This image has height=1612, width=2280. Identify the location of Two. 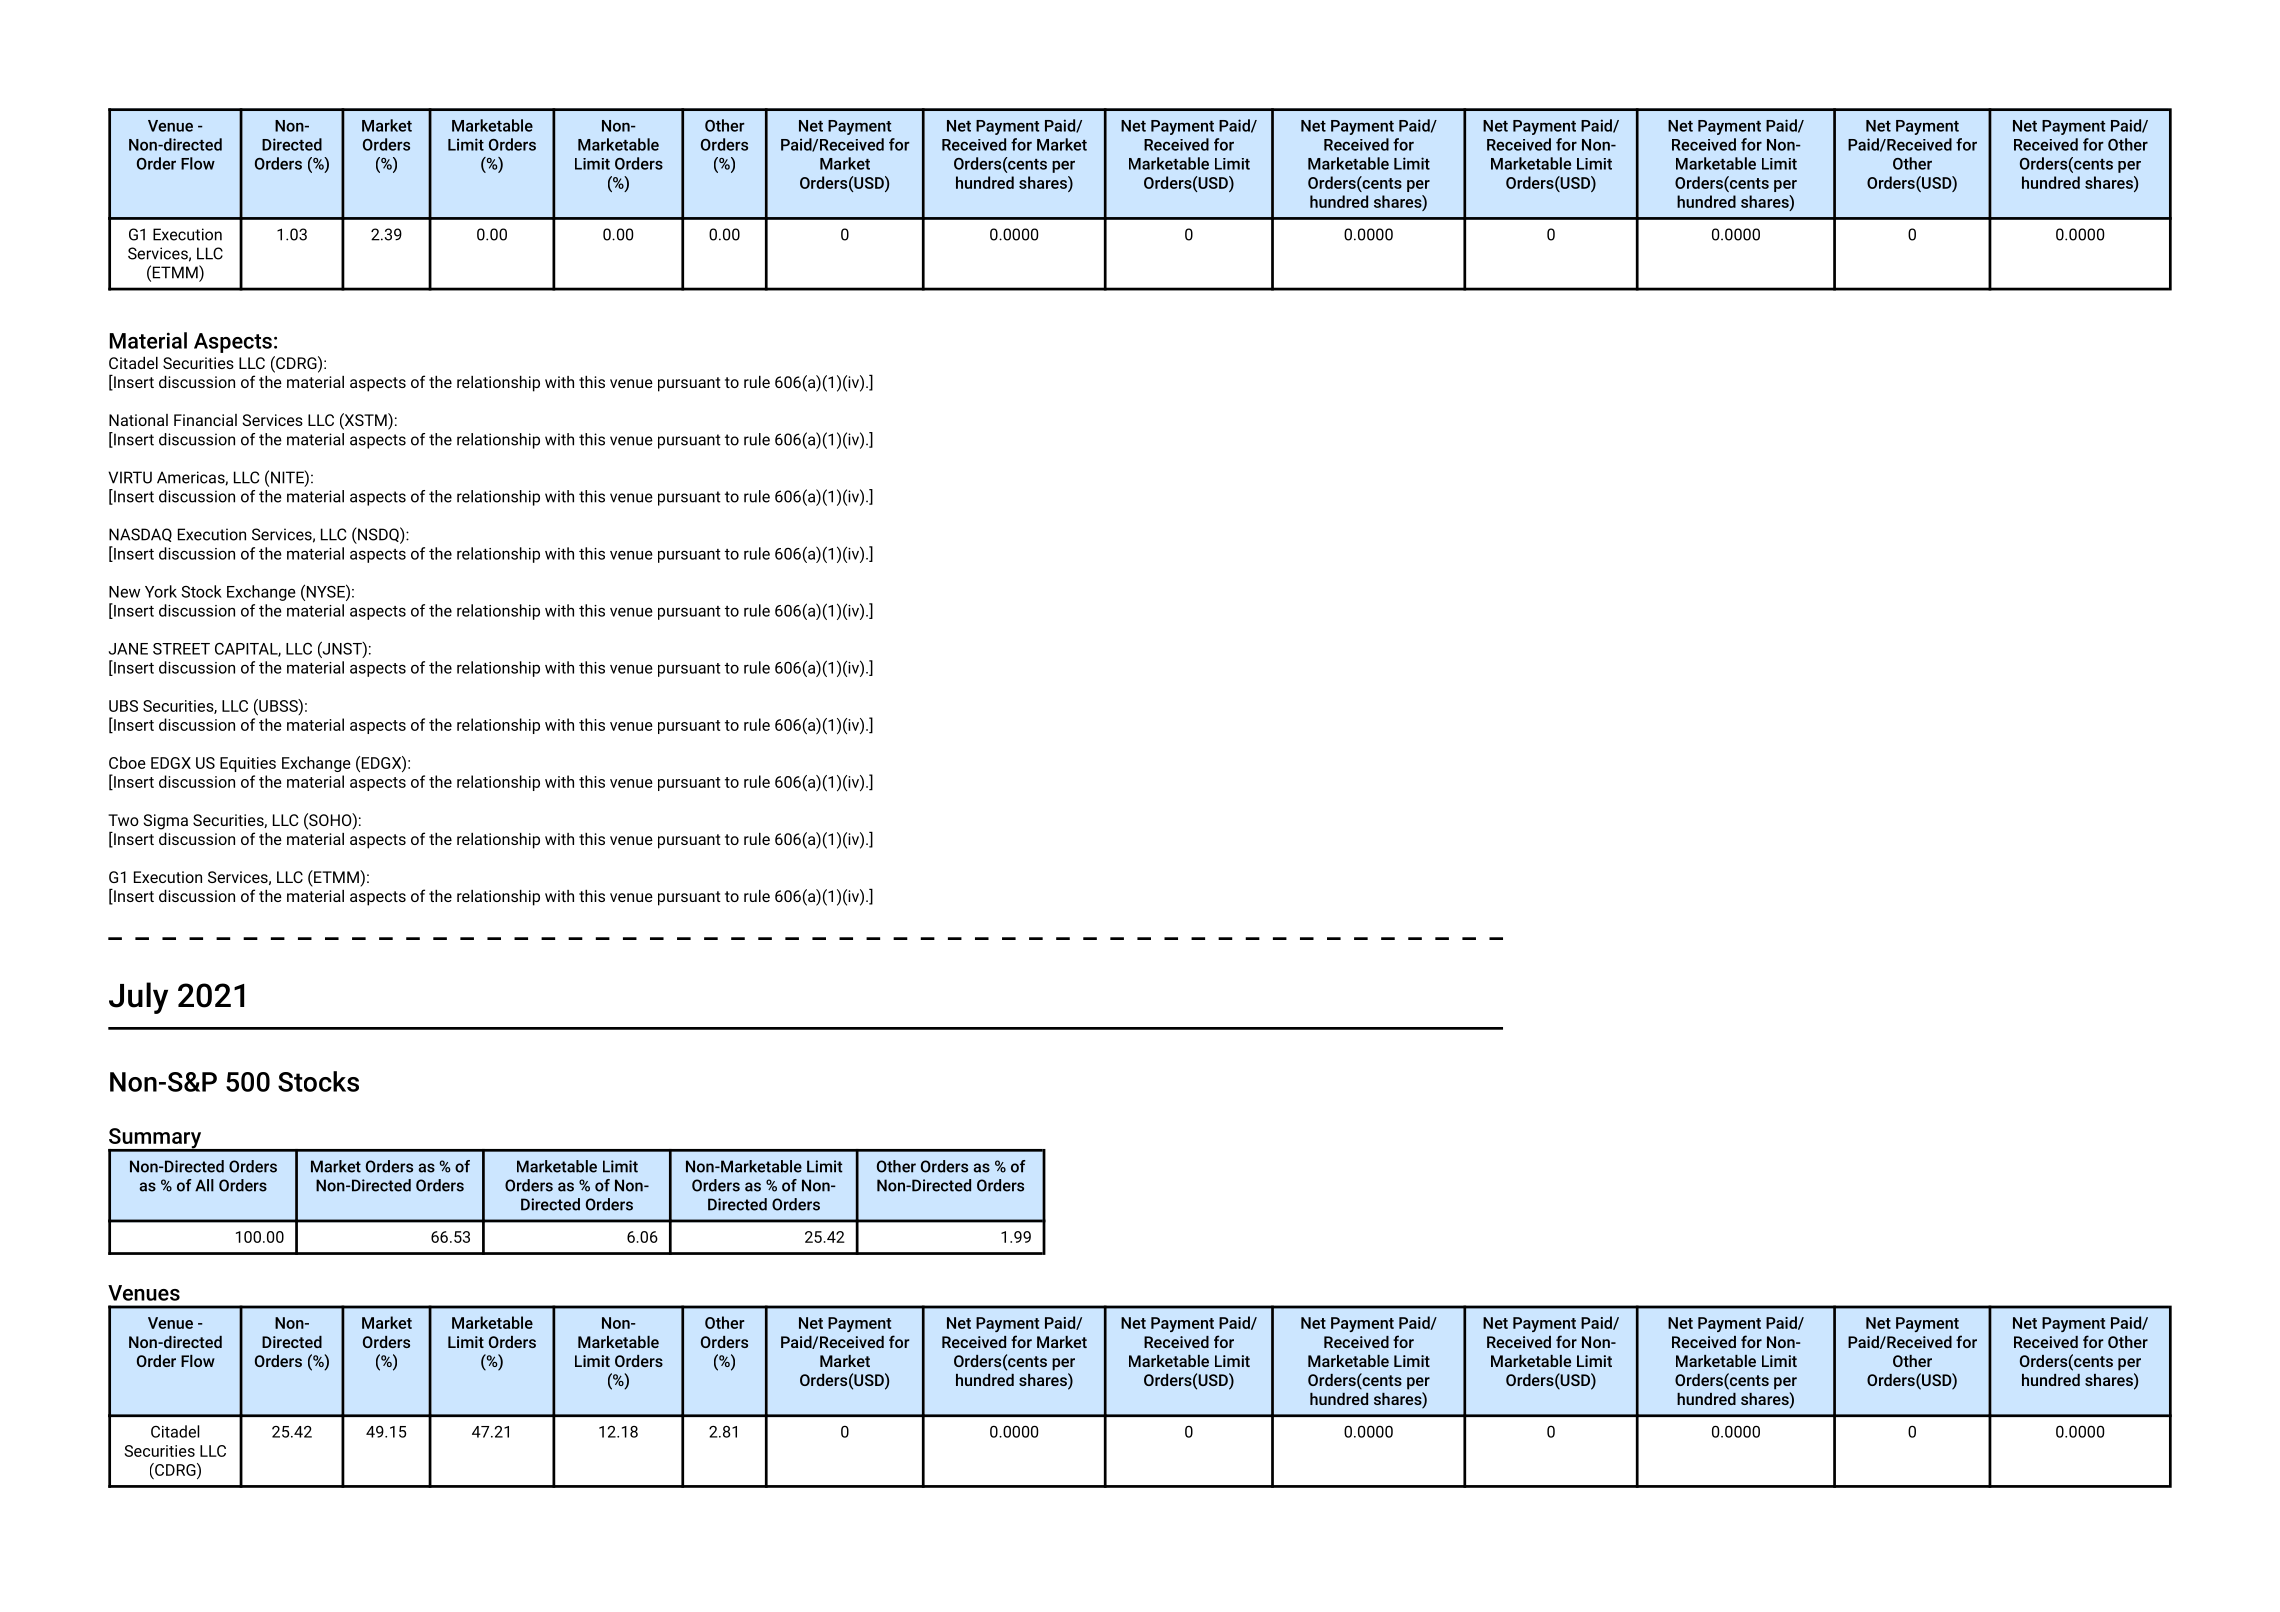
(123, 820).
